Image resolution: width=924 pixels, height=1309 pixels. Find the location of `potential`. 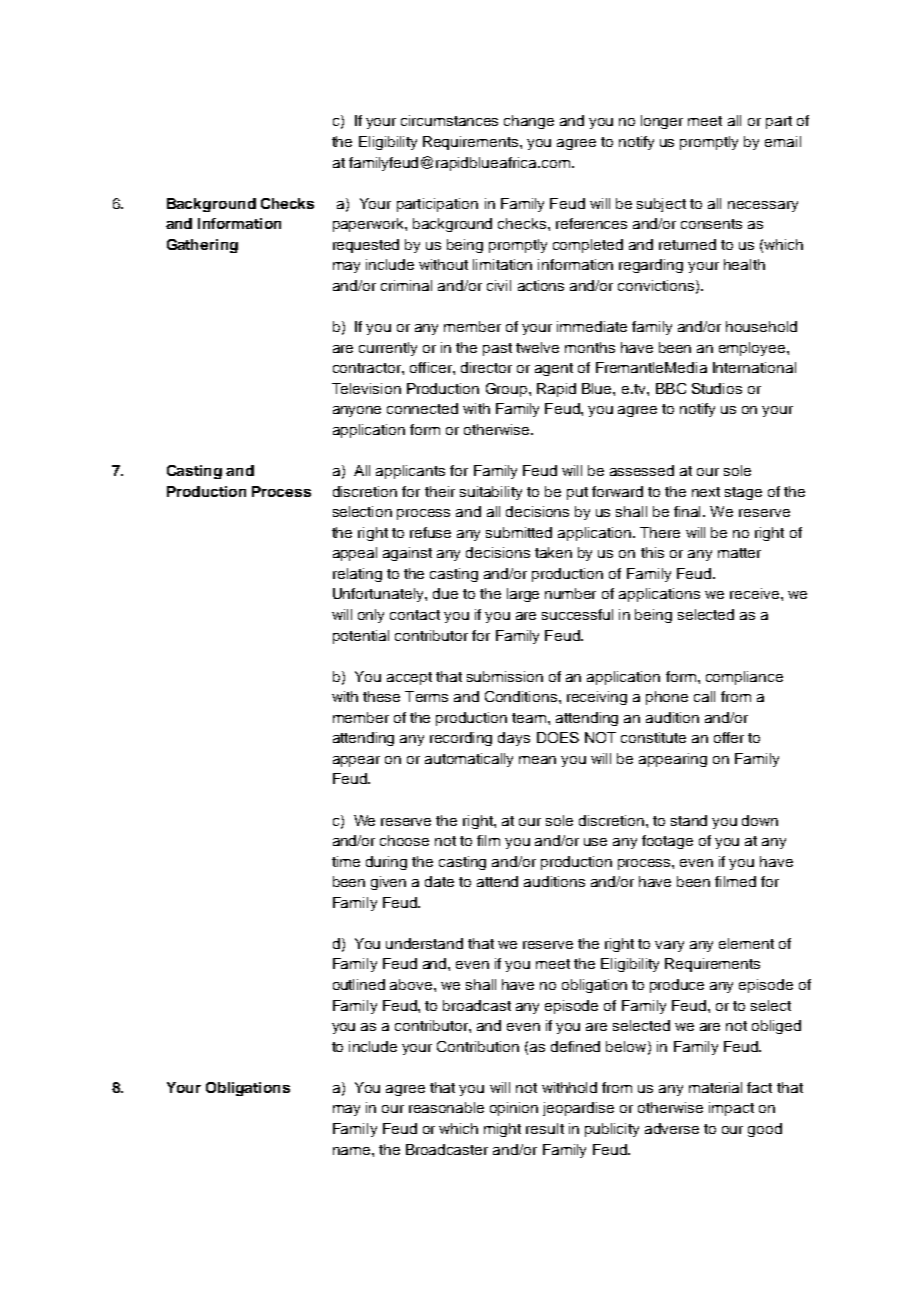

potential is located at coordinates (361, 637).
